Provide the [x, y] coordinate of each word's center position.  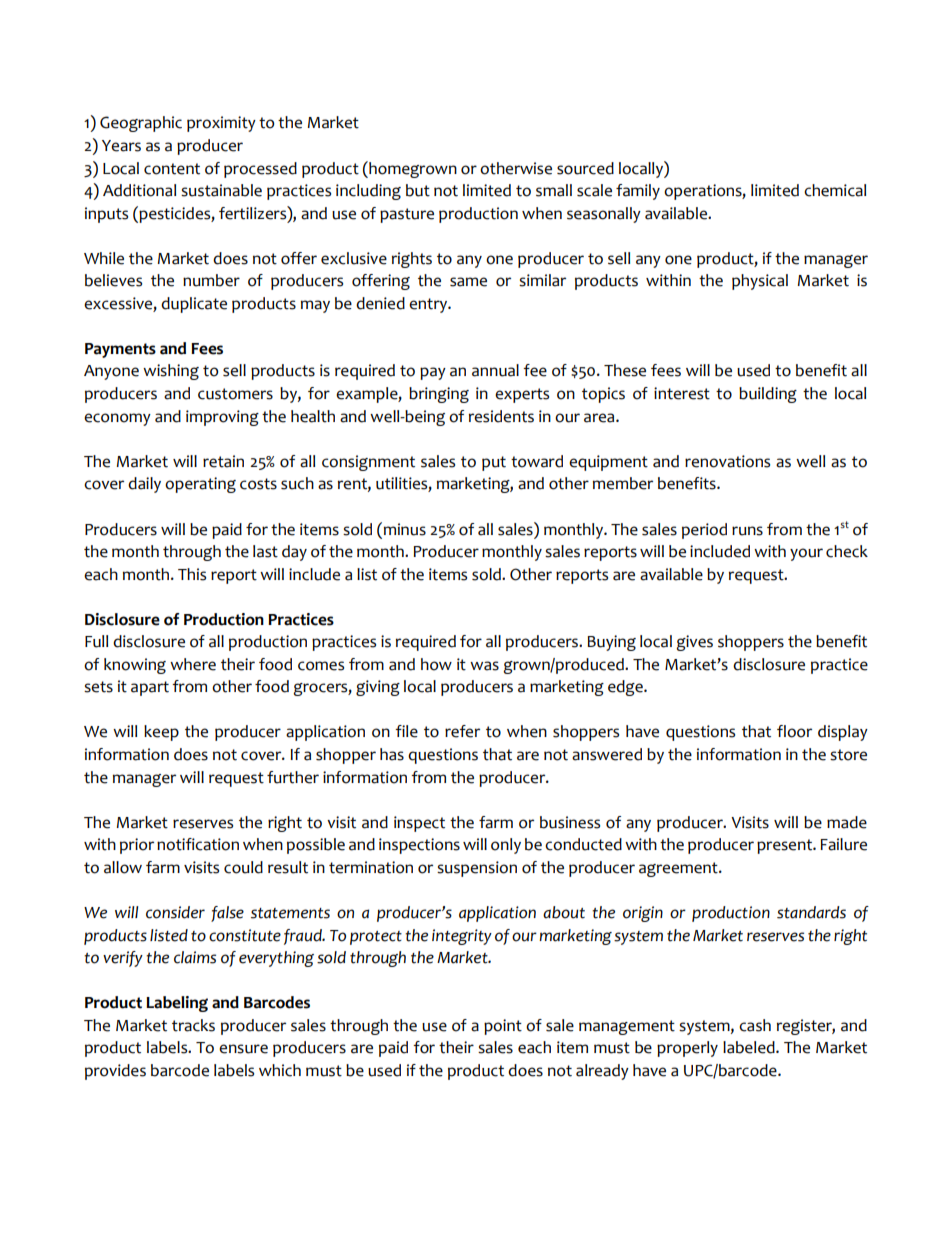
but [418, 190]
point [503, 1027]
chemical [835, 190]
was [484, 666]
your [806, 554]
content [172, 169]
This [192, 574]
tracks [193, 1025]
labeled [750, 1047]
